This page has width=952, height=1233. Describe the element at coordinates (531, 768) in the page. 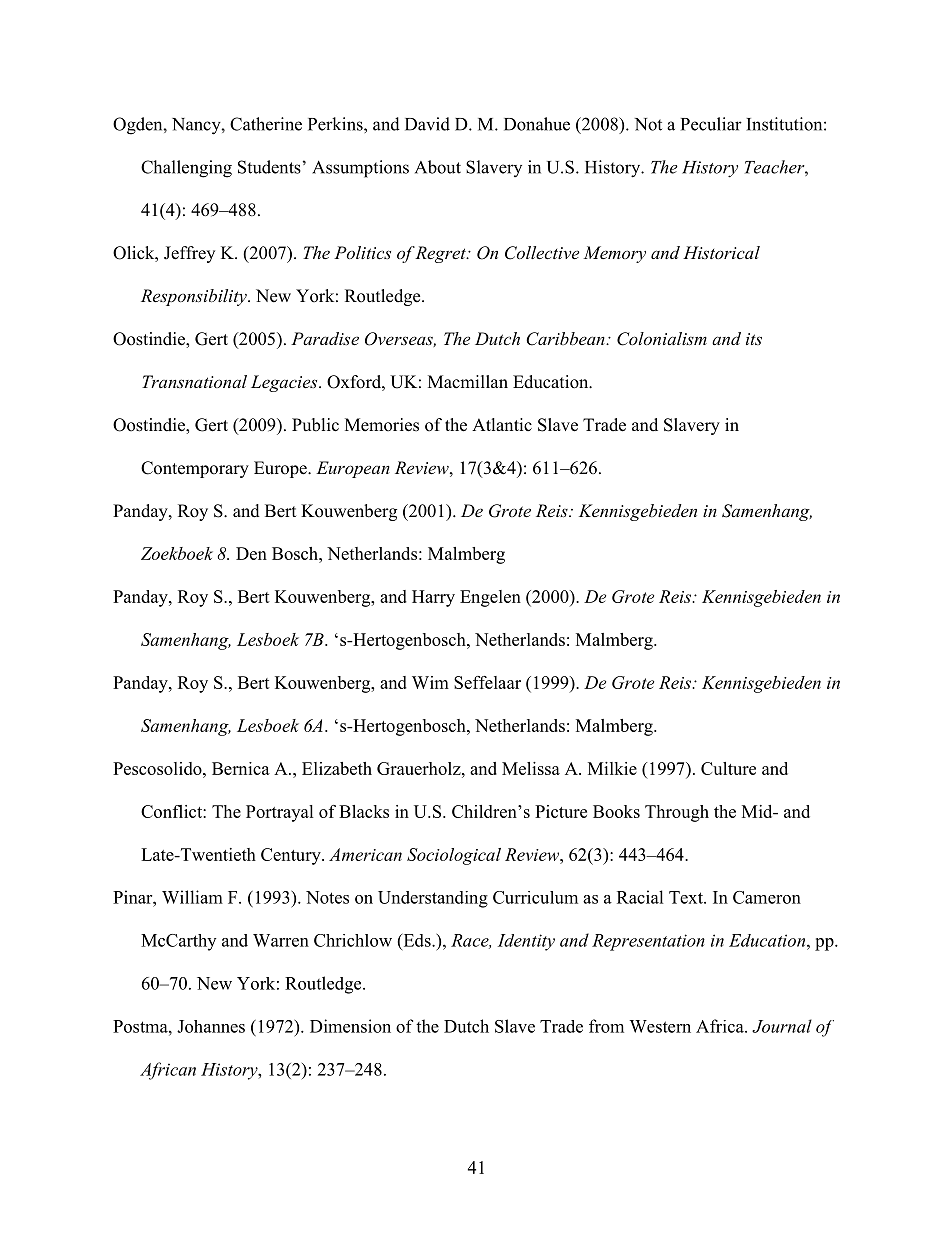

I see `Melissa` at that location.
